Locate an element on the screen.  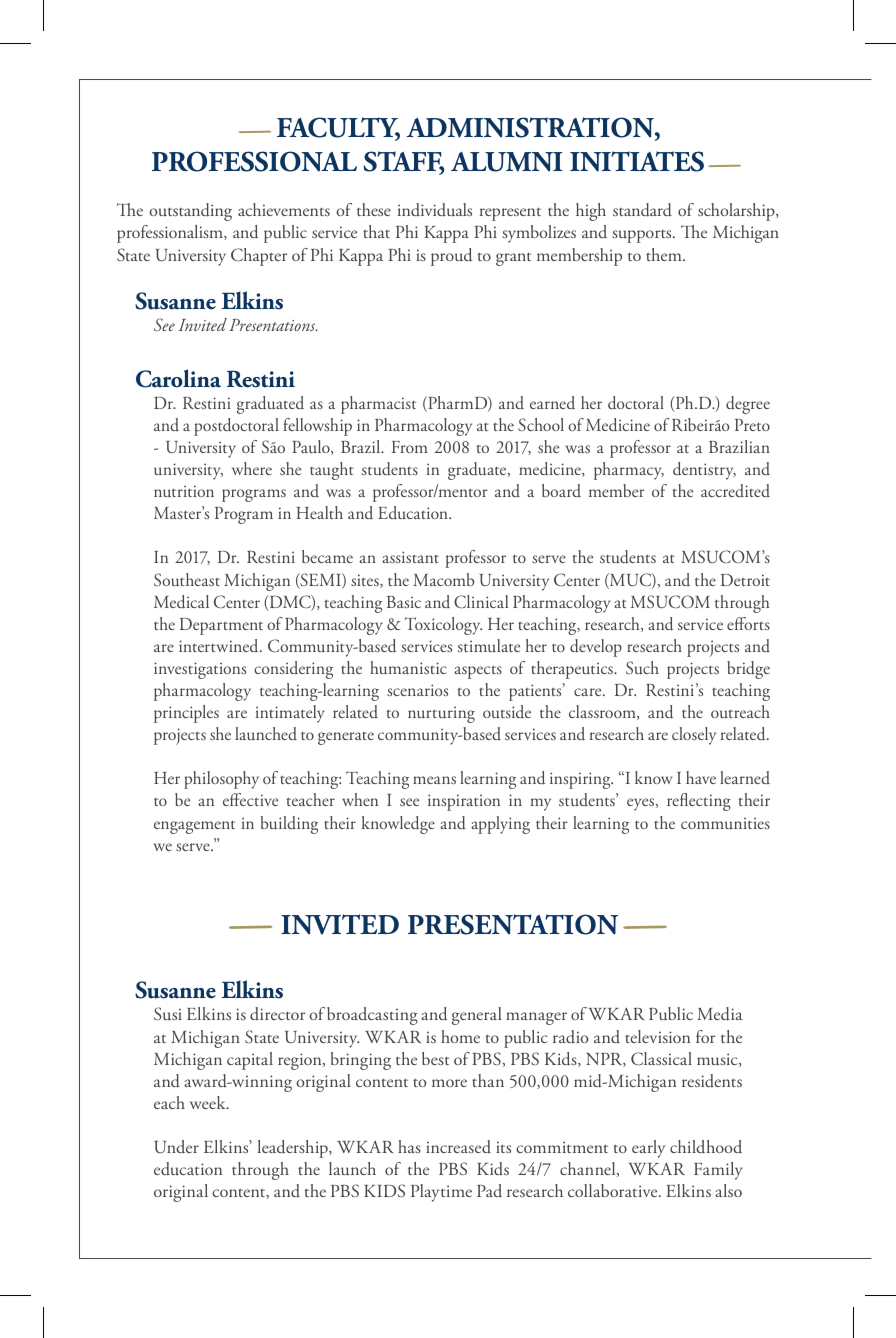
investigations is located at coordinates (200, 670).
